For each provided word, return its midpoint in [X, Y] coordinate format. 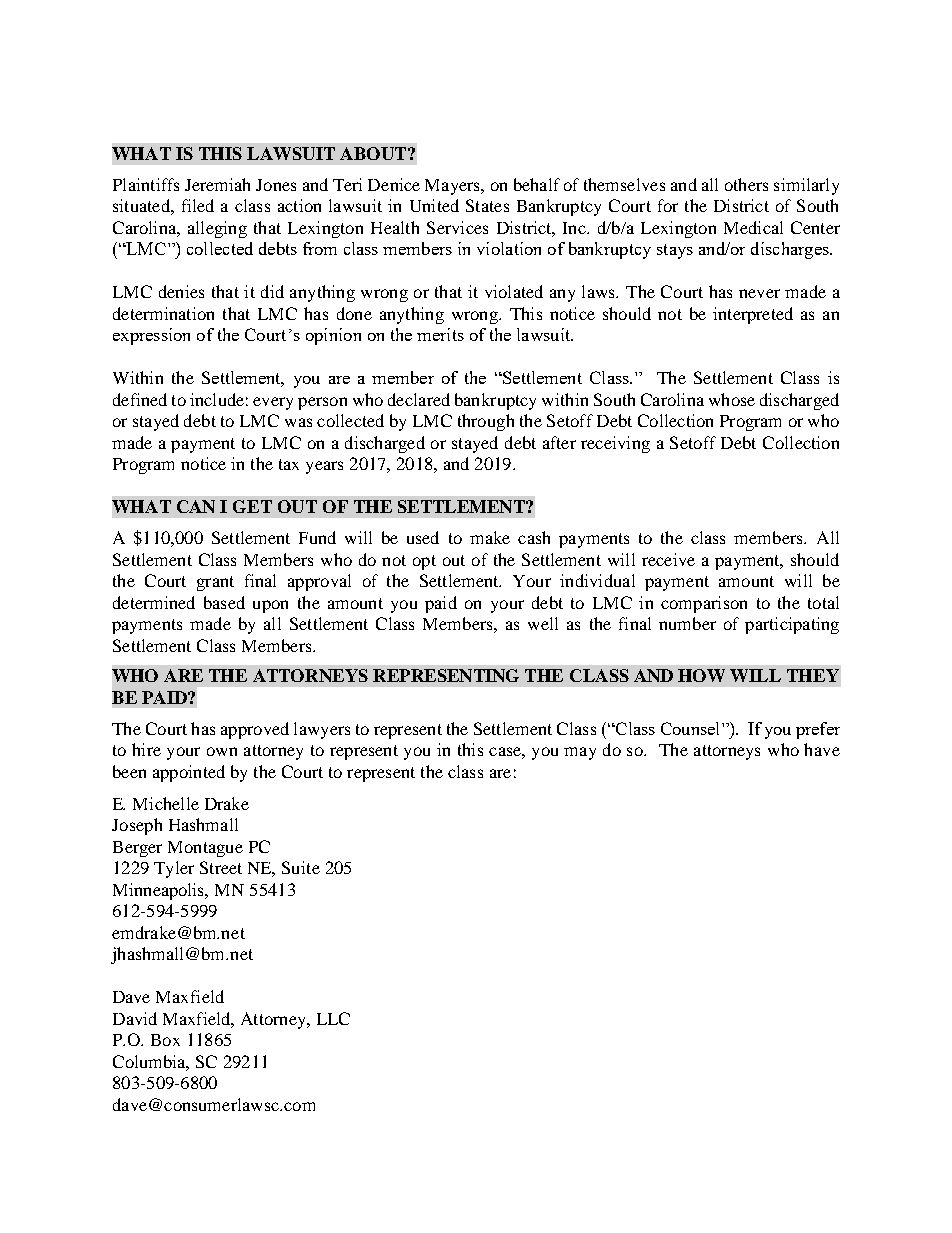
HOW [701, 675]
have [822, 749]
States [487, 205]
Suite [301, 867]
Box [165, 1040]
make [490, 537]
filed [198, 205]
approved [255, 730]
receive [668, 559]
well [543, 623]
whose [732, 399]
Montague [205, 849]
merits [440, 334]
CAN [196, 506]
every [273, 403]
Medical [753, 227]
